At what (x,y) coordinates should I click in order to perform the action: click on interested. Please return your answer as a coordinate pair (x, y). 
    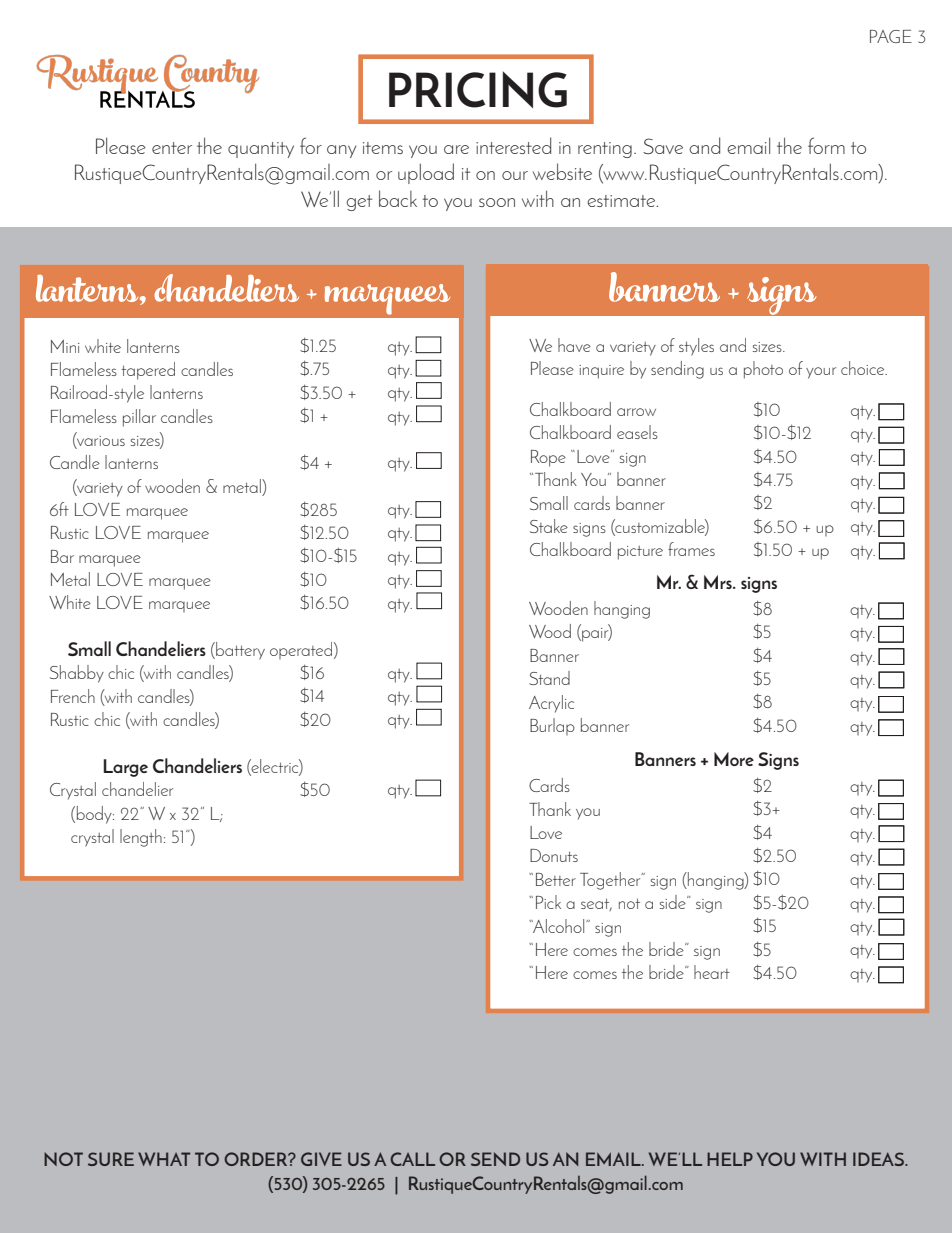
    Looking at the image, I should click on (513, 145).
